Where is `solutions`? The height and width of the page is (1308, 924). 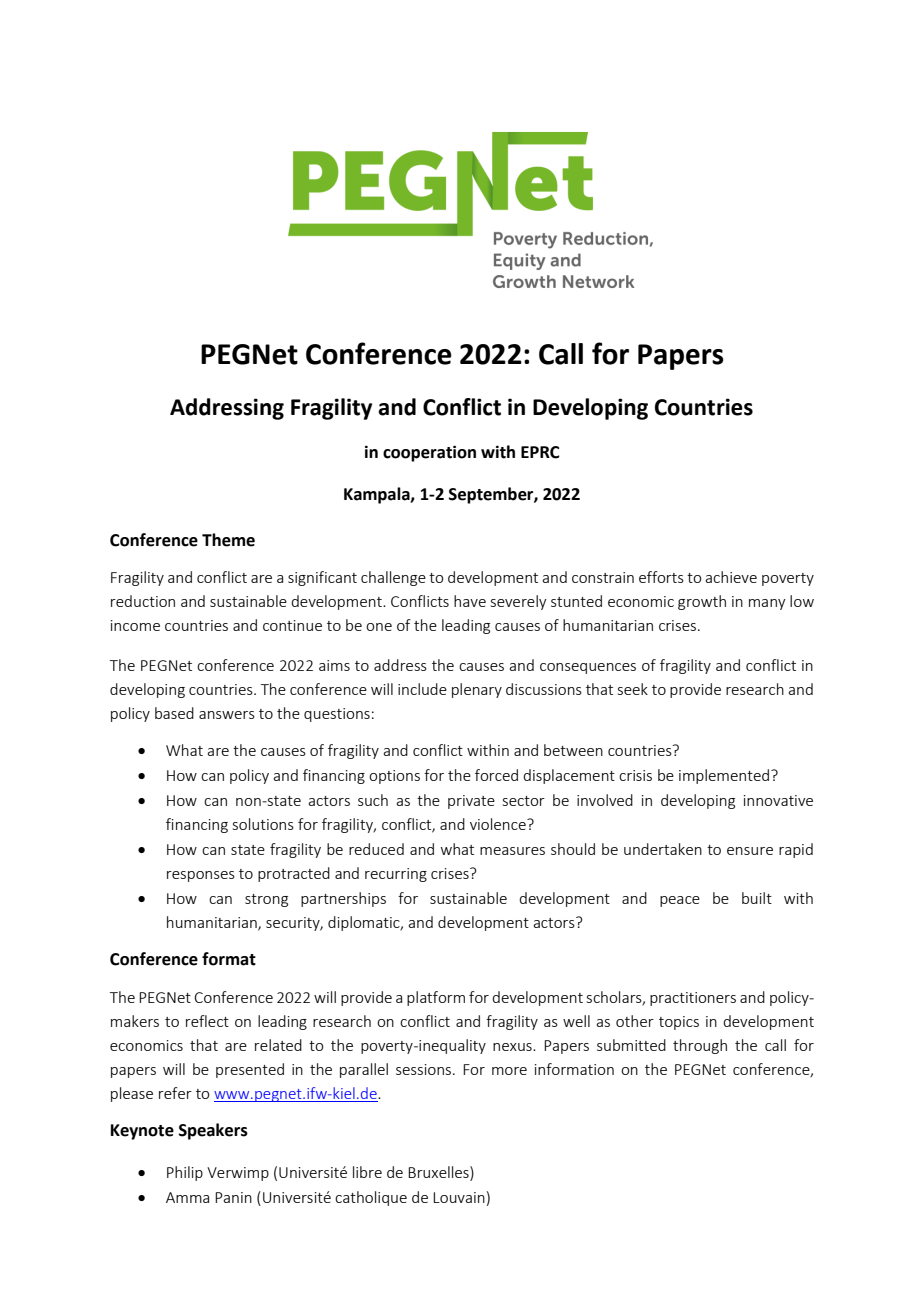 solutions is located at coordinates (263, 824).
